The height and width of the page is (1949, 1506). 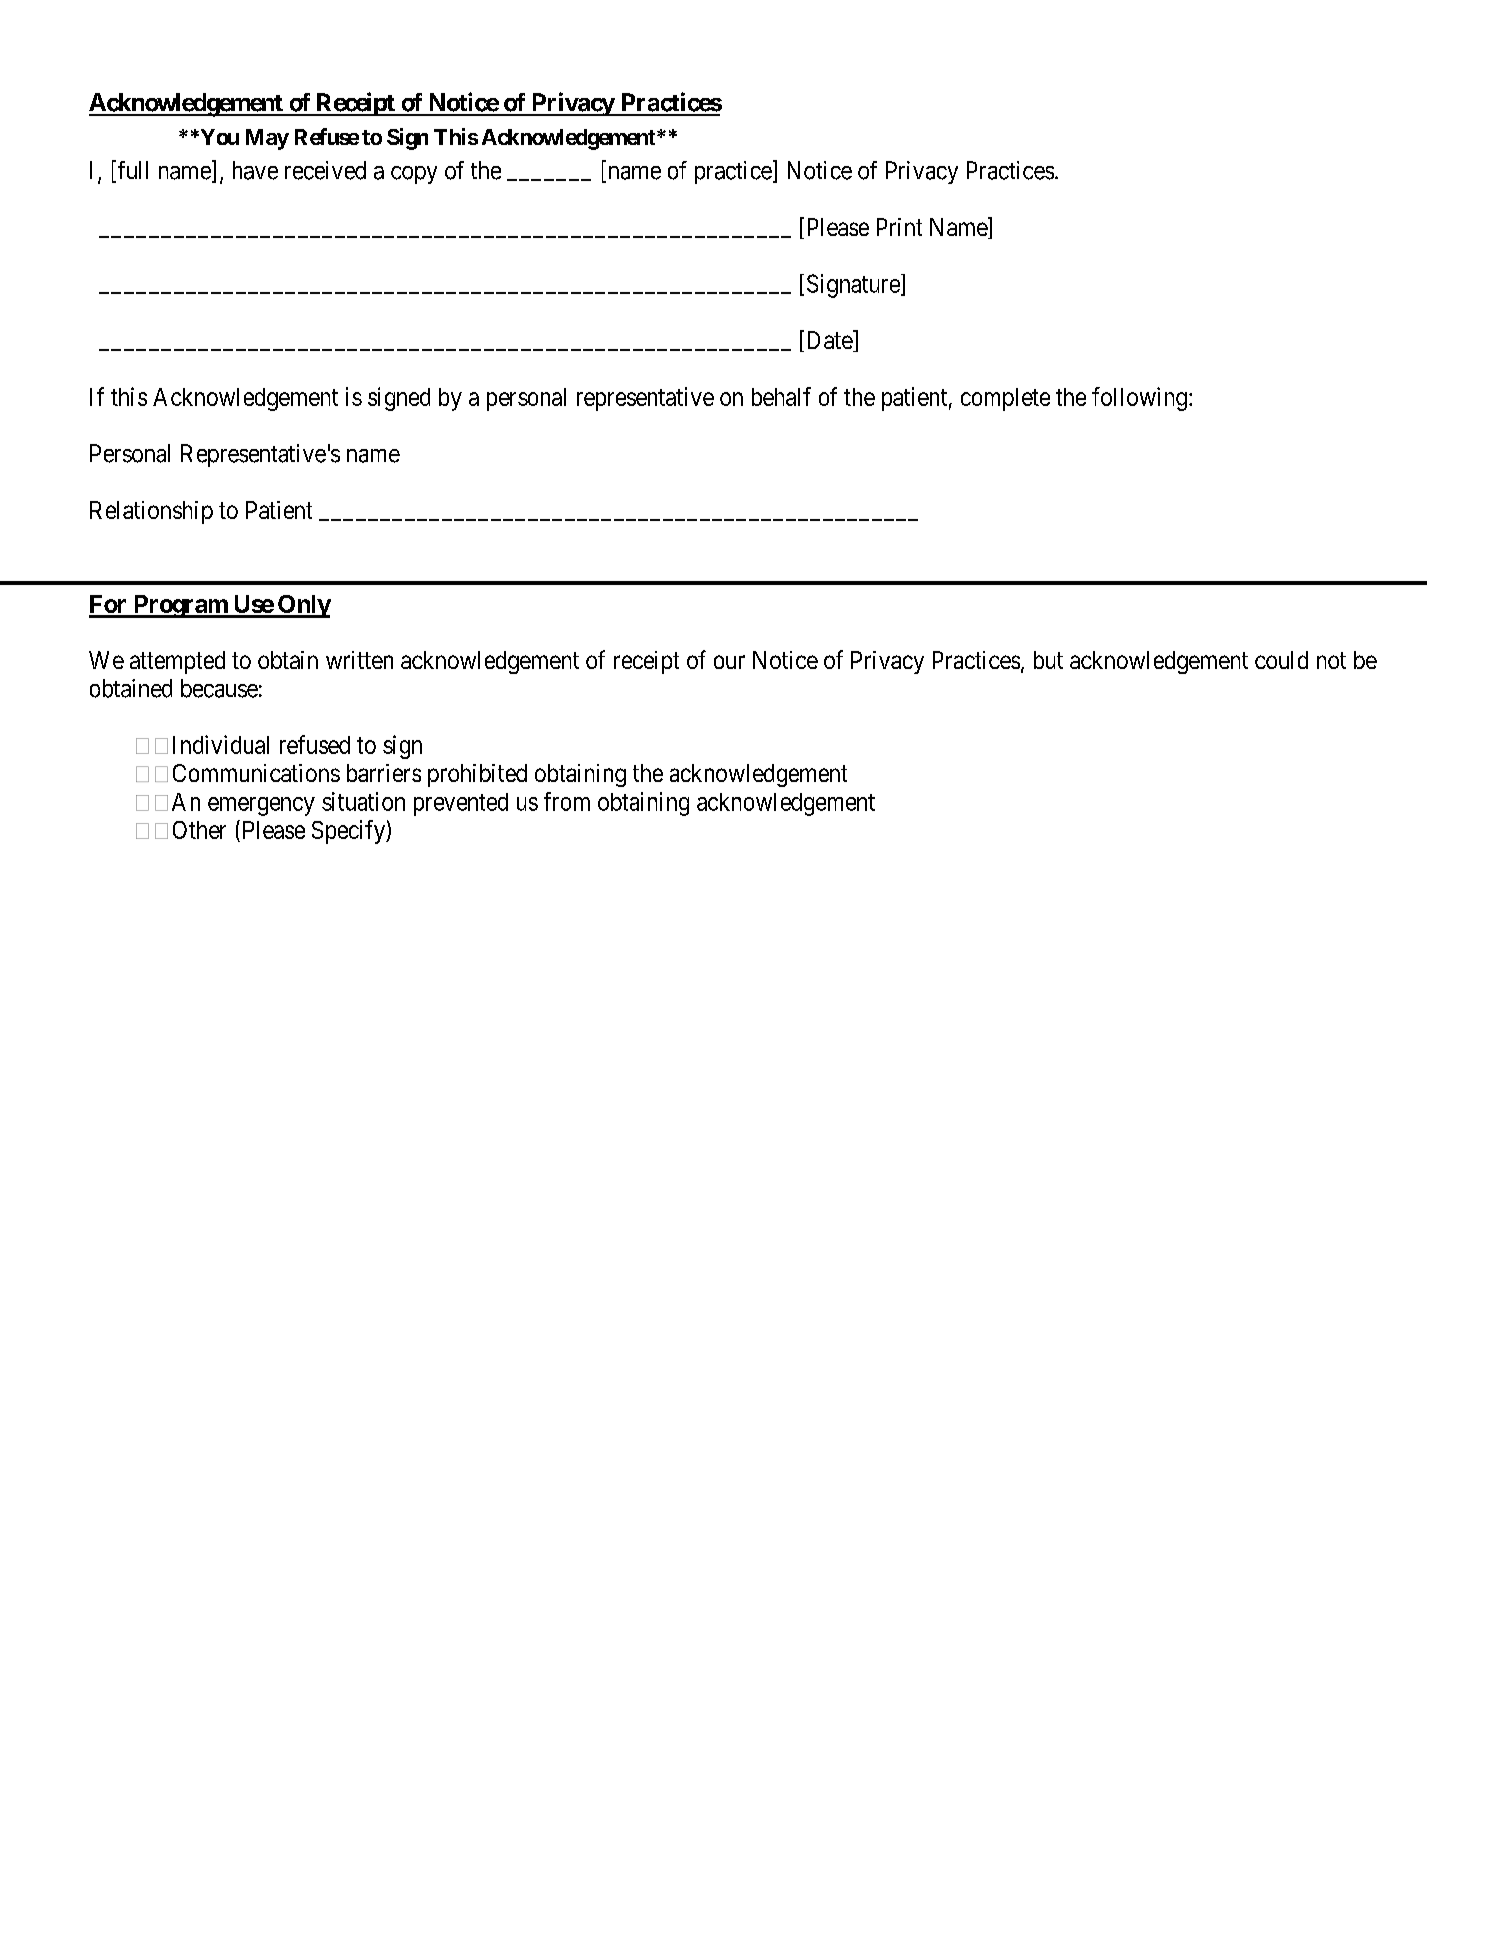 I want to click on emergency, so click(x=261, y=806).
